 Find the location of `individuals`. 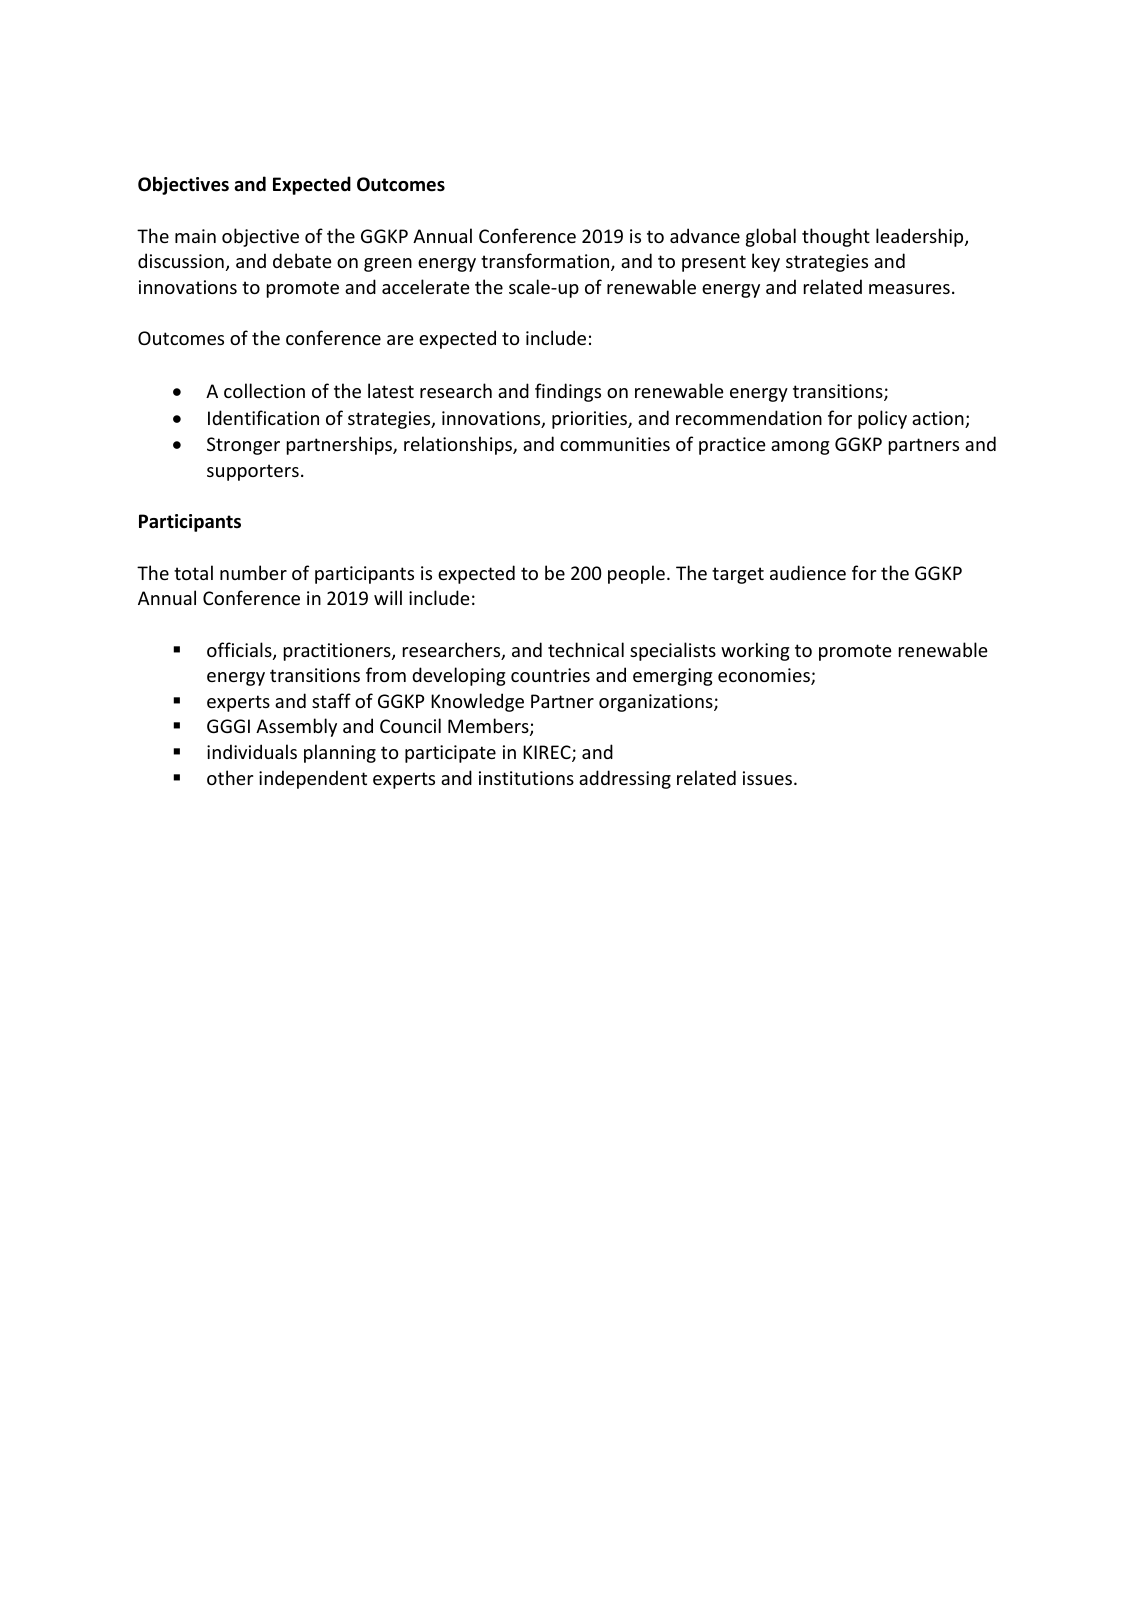

individuals is located at coordinates (252, 751).
